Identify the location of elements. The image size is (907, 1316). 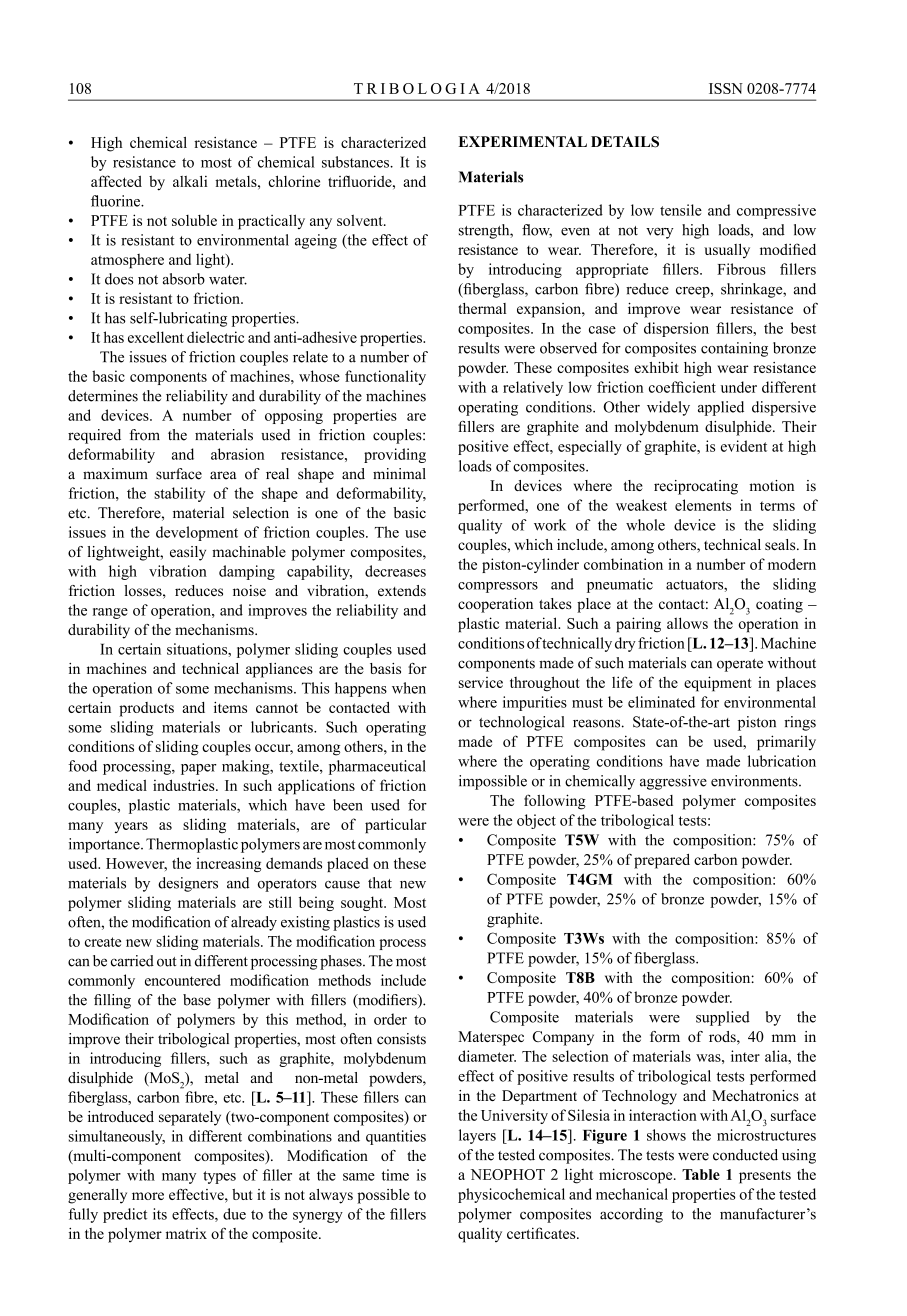
(703, 505).
